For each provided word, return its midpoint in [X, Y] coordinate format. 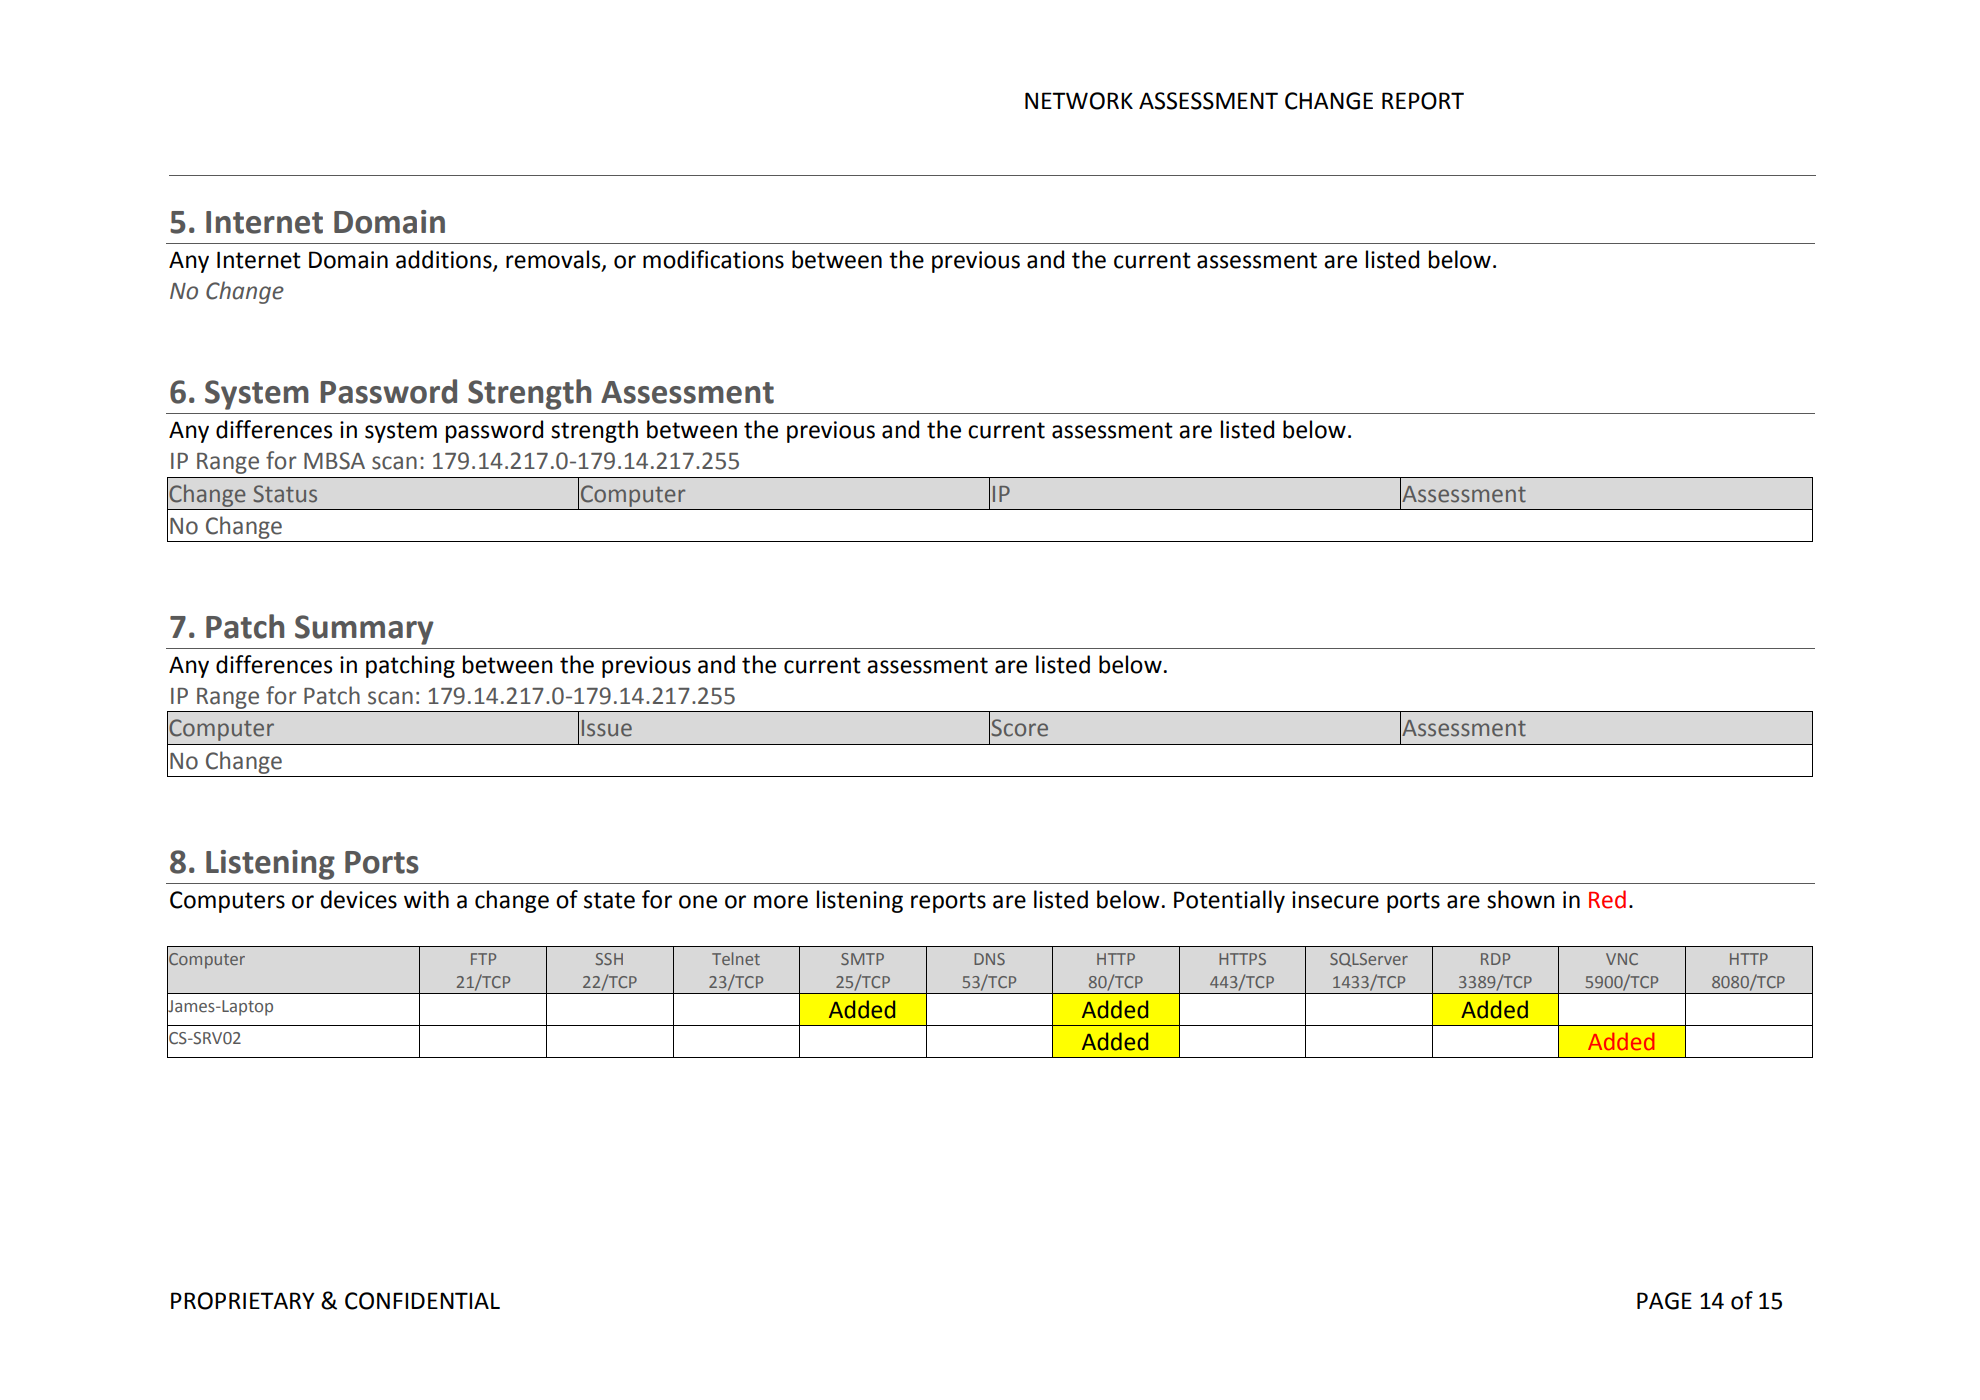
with [426, 899]
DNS [989, 959]
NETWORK [1079, 101]
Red [1607, 899]
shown [1521, 899]
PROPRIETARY [243, 1301]
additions [445, 260]
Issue [607, 728]
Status [285, 494]
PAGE [1664, 1301]
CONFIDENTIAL [422, 1301]
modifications [713, 259]
